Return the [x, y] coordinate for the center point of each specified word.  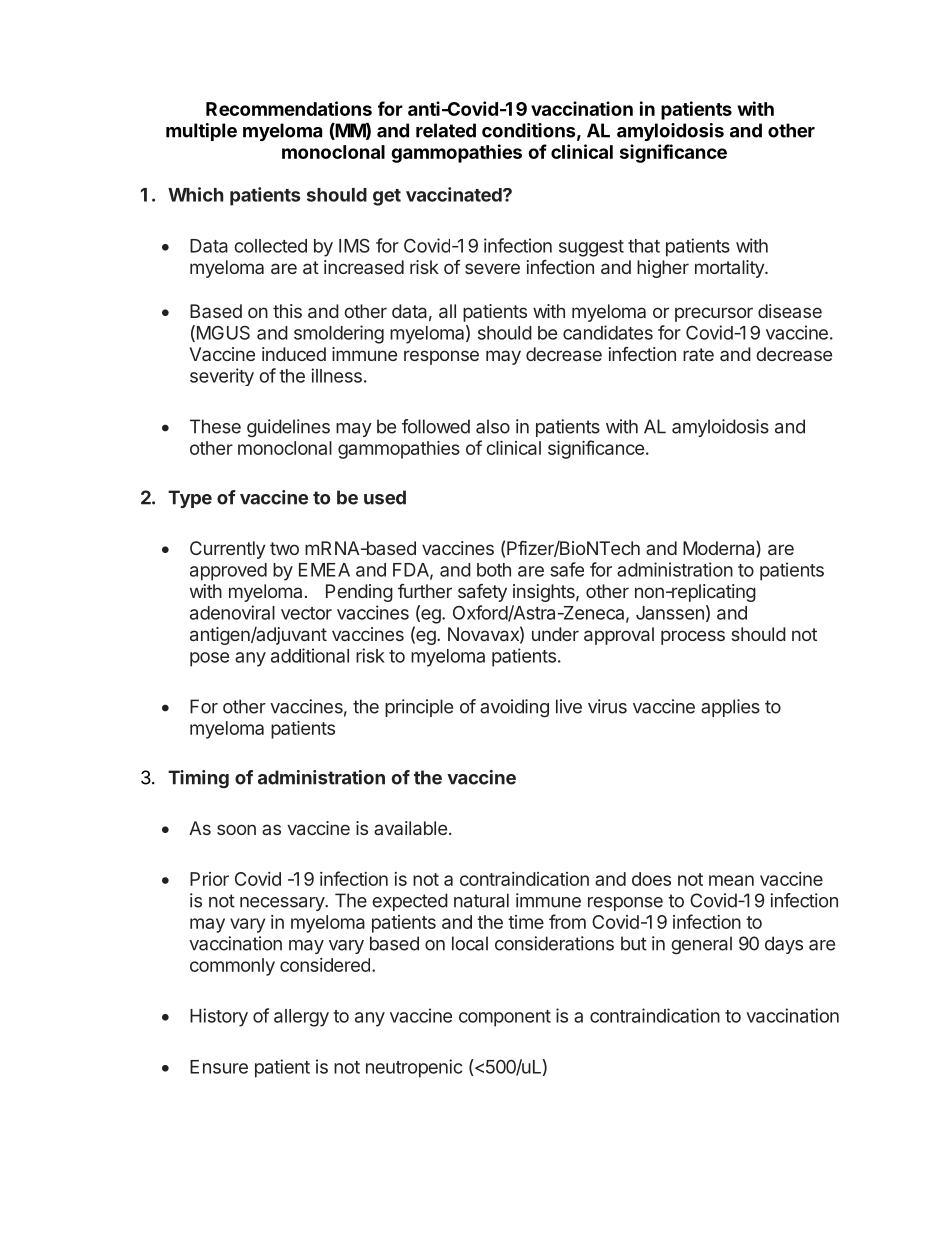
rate [698, 354]
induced [294, 354]
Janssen [670, 613]
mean [731, 880]
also [493, 426]
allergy [301, 1018]
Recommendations [289, 108]
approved [228, 572]
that [644, 246]
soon [236, 829]
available [410, 828]
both [494, 570]
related [446, 130]
